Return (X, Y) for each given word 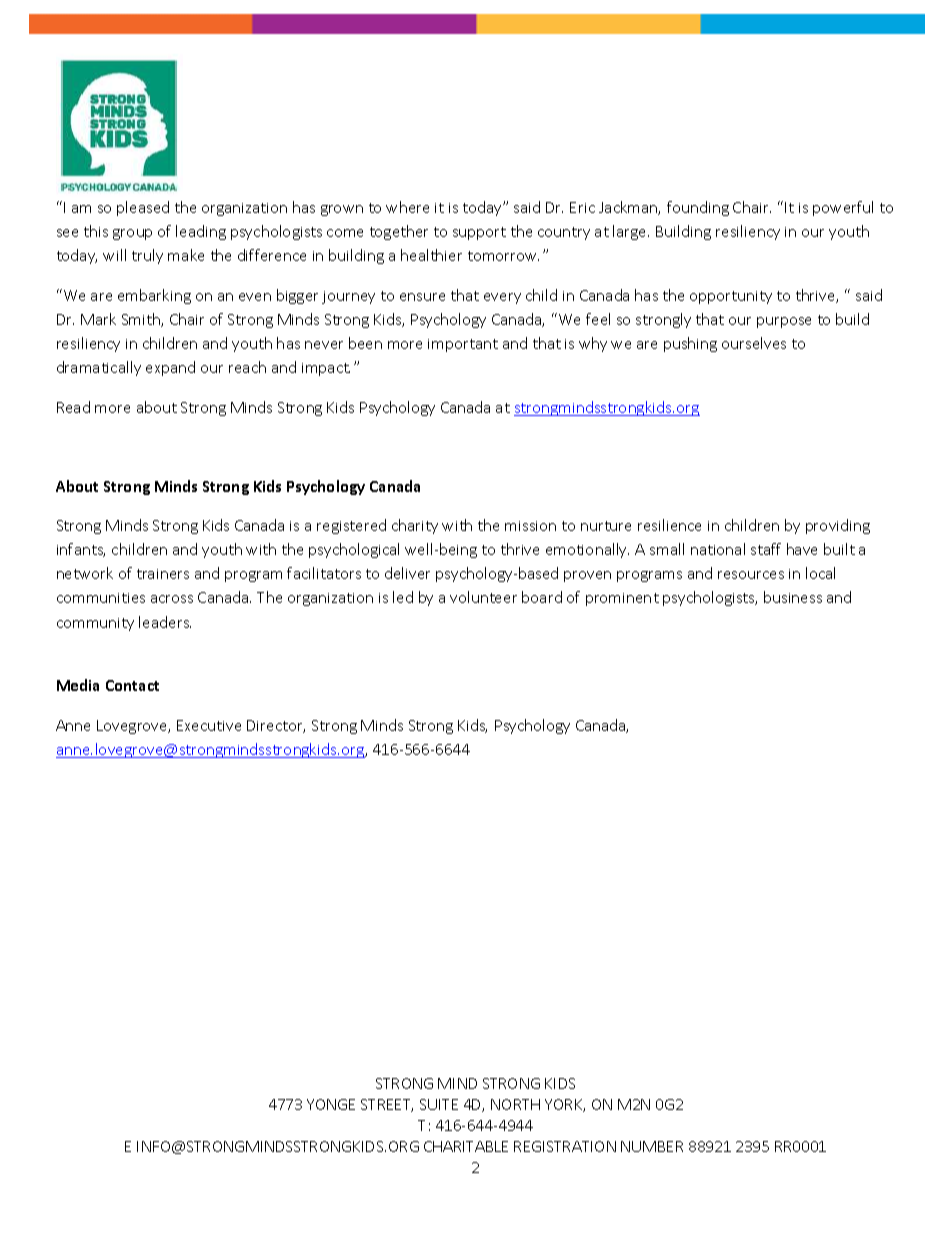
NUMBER (652, 1146)
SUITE (439, 1104)
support (479, 233)
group (132, 234)
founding (698, 208)
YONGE (331, 1104)
